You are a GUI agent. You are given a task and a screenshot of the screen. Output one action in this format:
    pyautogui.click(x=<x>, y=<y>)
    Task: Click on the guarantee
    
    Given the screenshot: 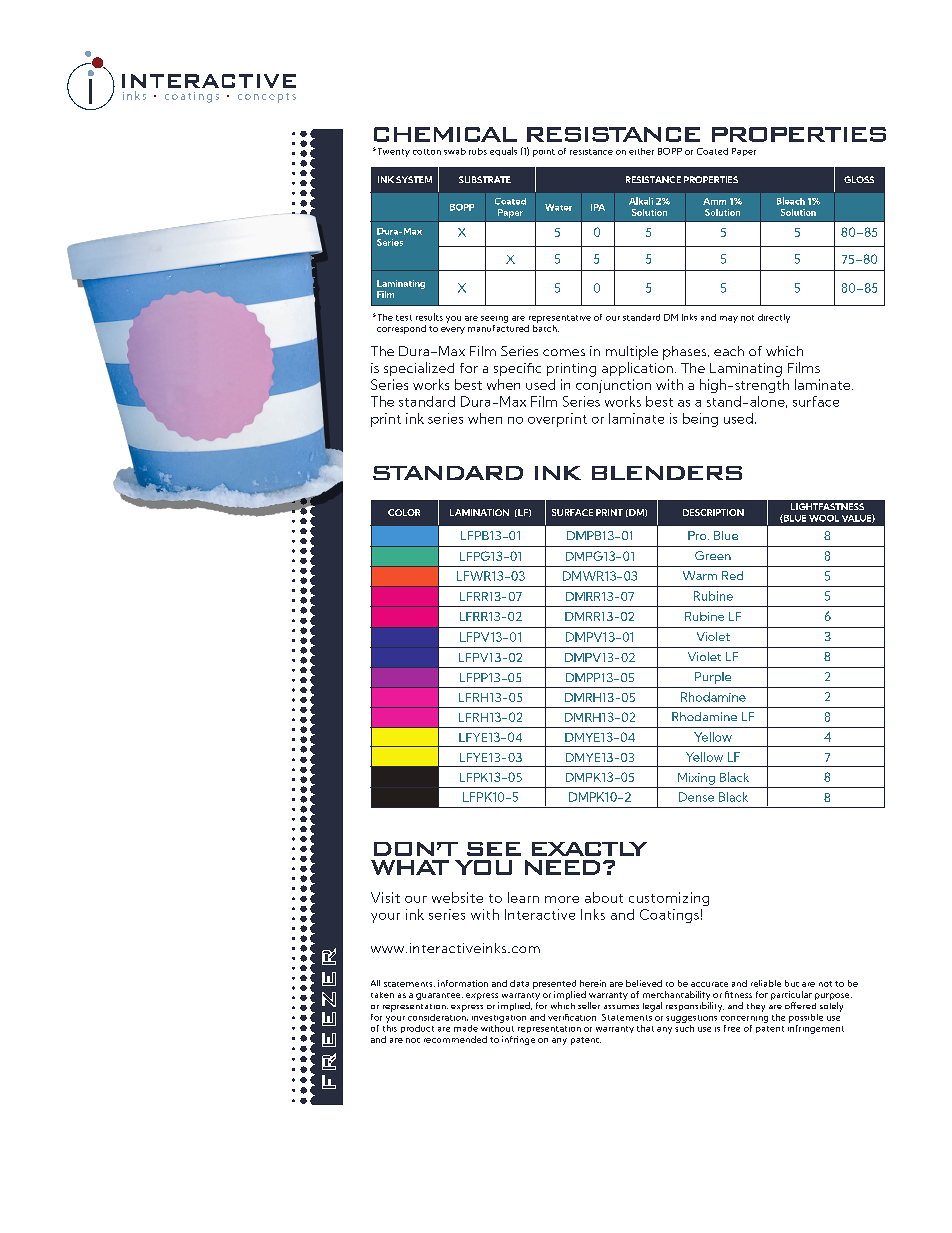 What is the action you would take?
    pyautogui.click(x=439, y=996)
